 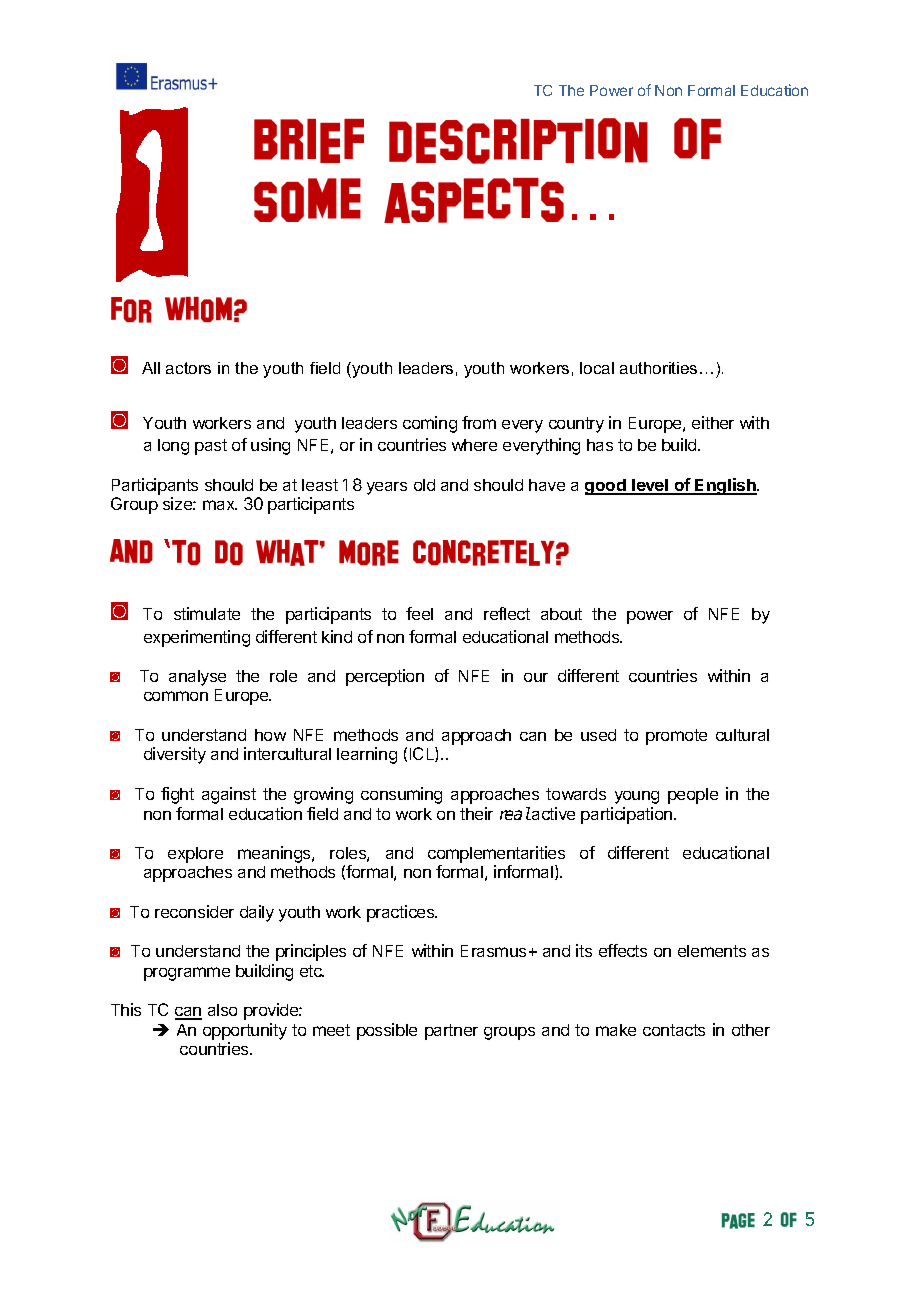 What do you see at coordinates (658, 368) in the screenshot?
I see `authorities` at bounding box center [658, 368].
